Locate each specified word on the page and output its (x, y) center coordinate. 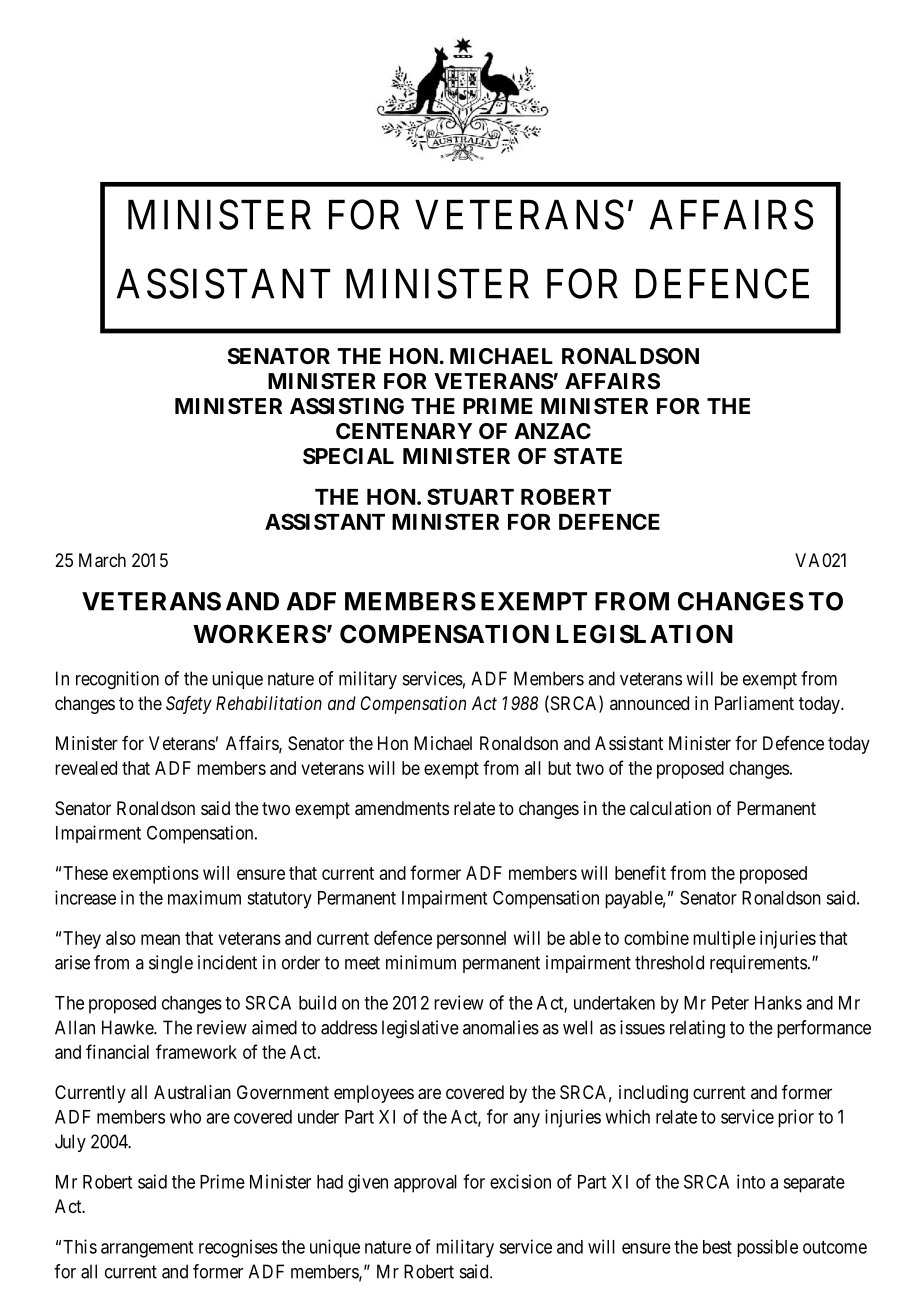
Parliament (754, 703)
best (717, 1247)
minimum (421, 962)
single (171, 964)
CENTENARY (404, 431)
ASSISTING (347, 406)
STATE (588, 456)
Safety (189, 705)
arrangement (147, 1249)
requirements (758, 964)
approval (425, 1184)
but (559, 768)
